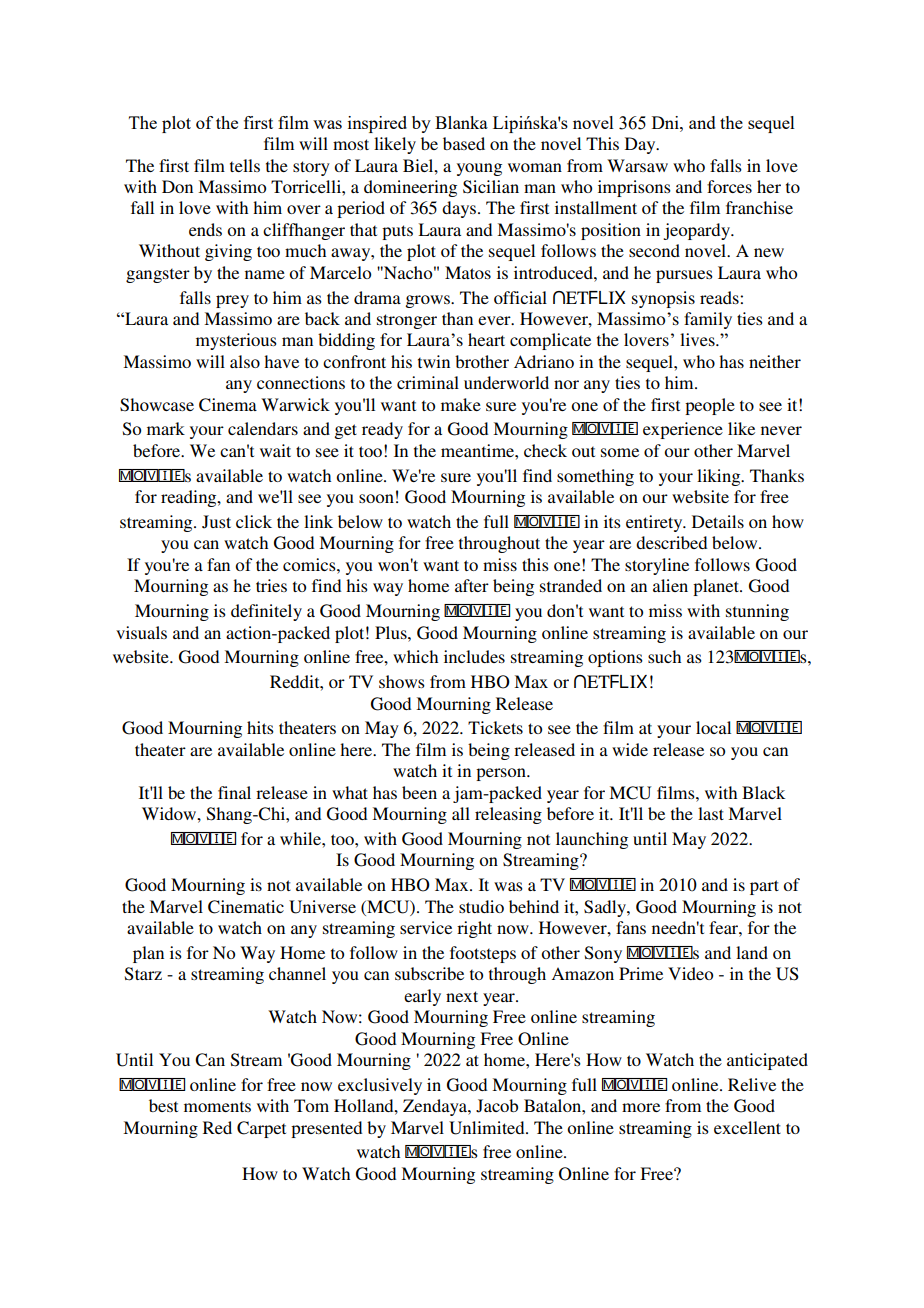 This image has height=1308, width=924. What do you see at coordinates (266, 612) in the image?
I see `definitely` at bounding box center [266, 612].
